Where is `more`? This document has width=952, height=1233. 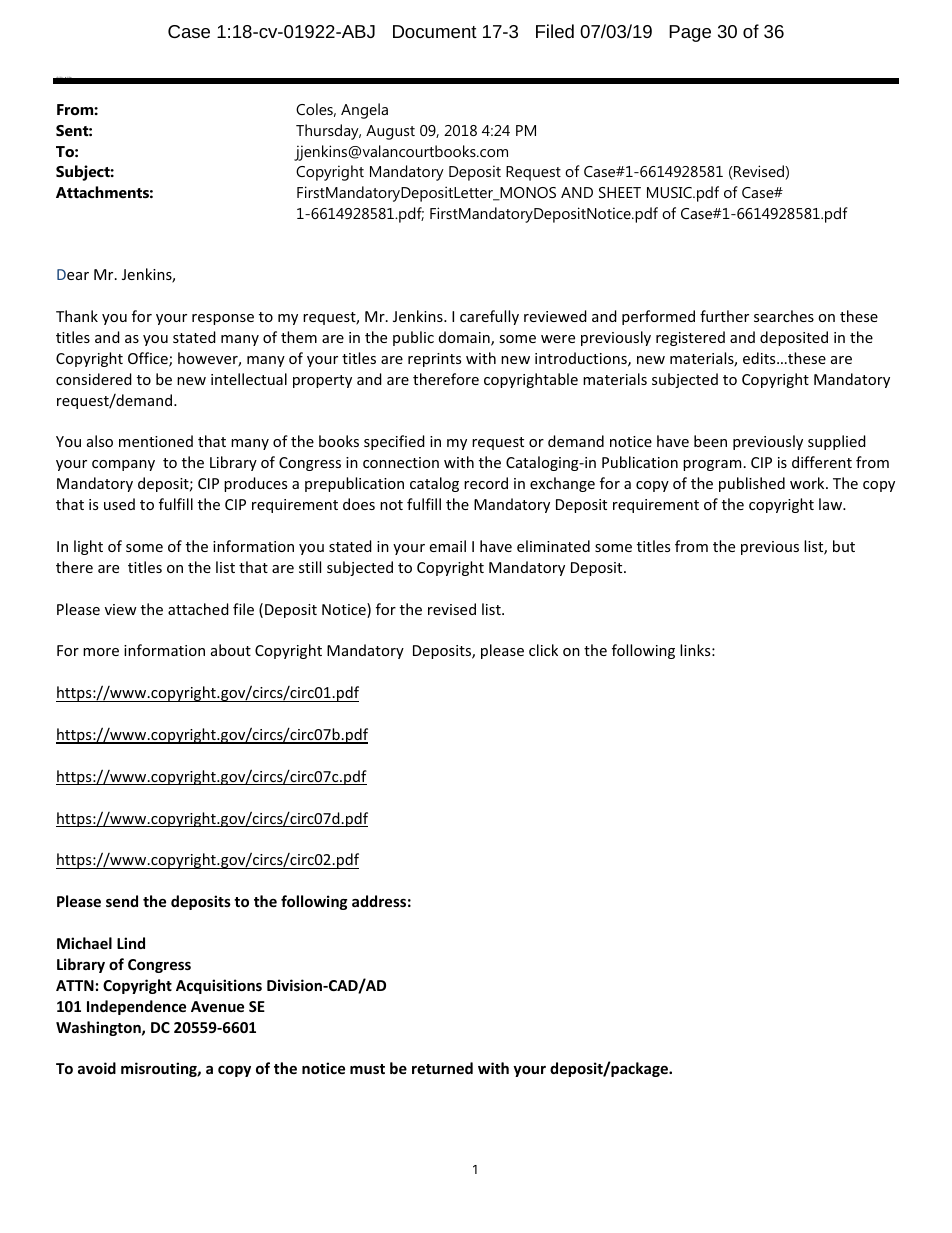 more is located at coordinates (101, 652).
